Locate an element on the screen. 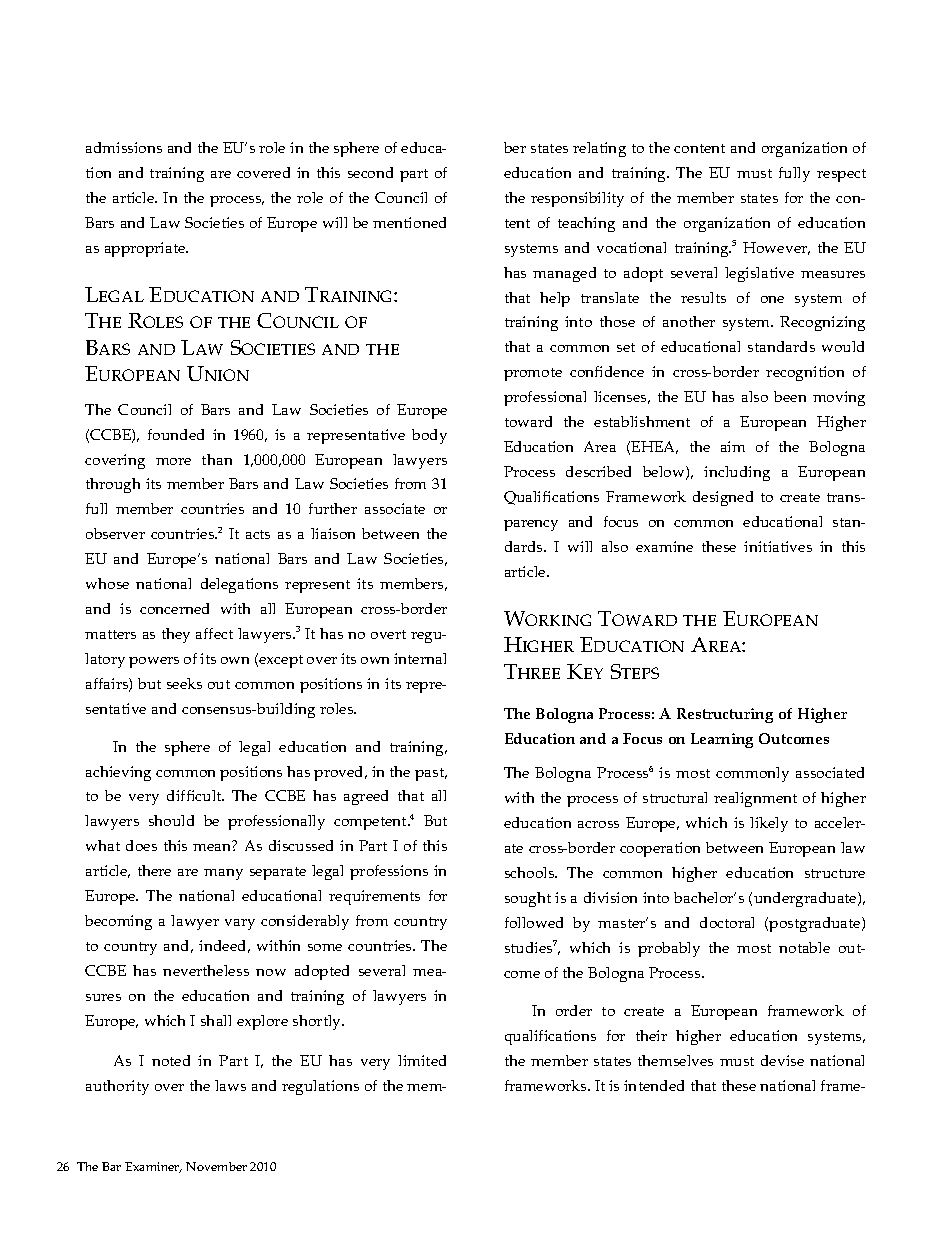 This screenshot has width=952, height=1233. admissions is located at coordinates (124, 147).
